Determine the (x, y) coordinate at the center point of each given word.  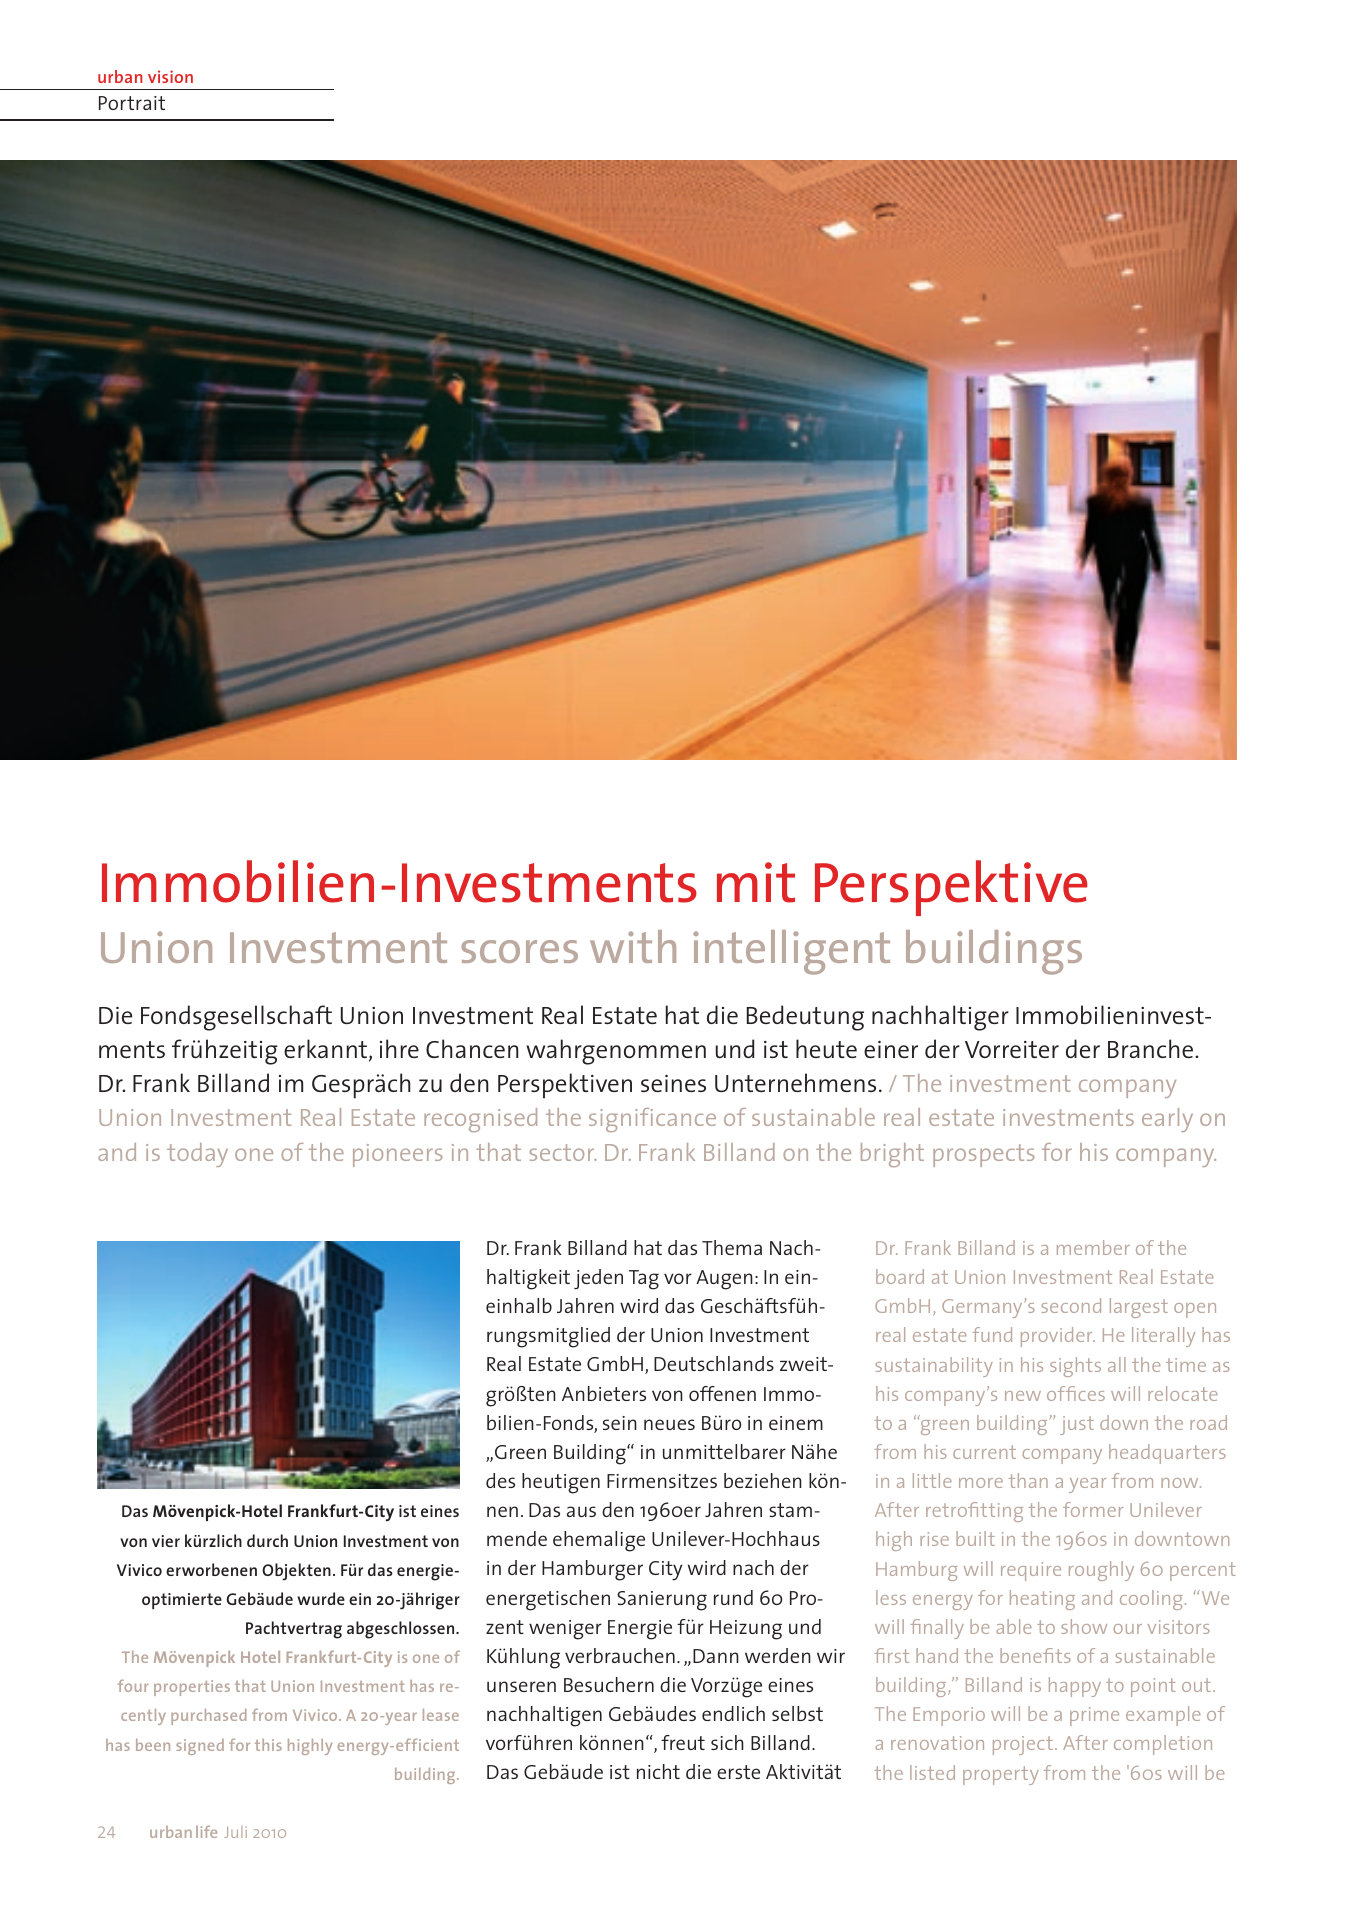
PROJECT (1023, 1745)
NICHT (658, 1771)
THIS (268, 1745)
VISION (170, 76)
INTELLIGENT (791, 952)
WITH (633, 946)
